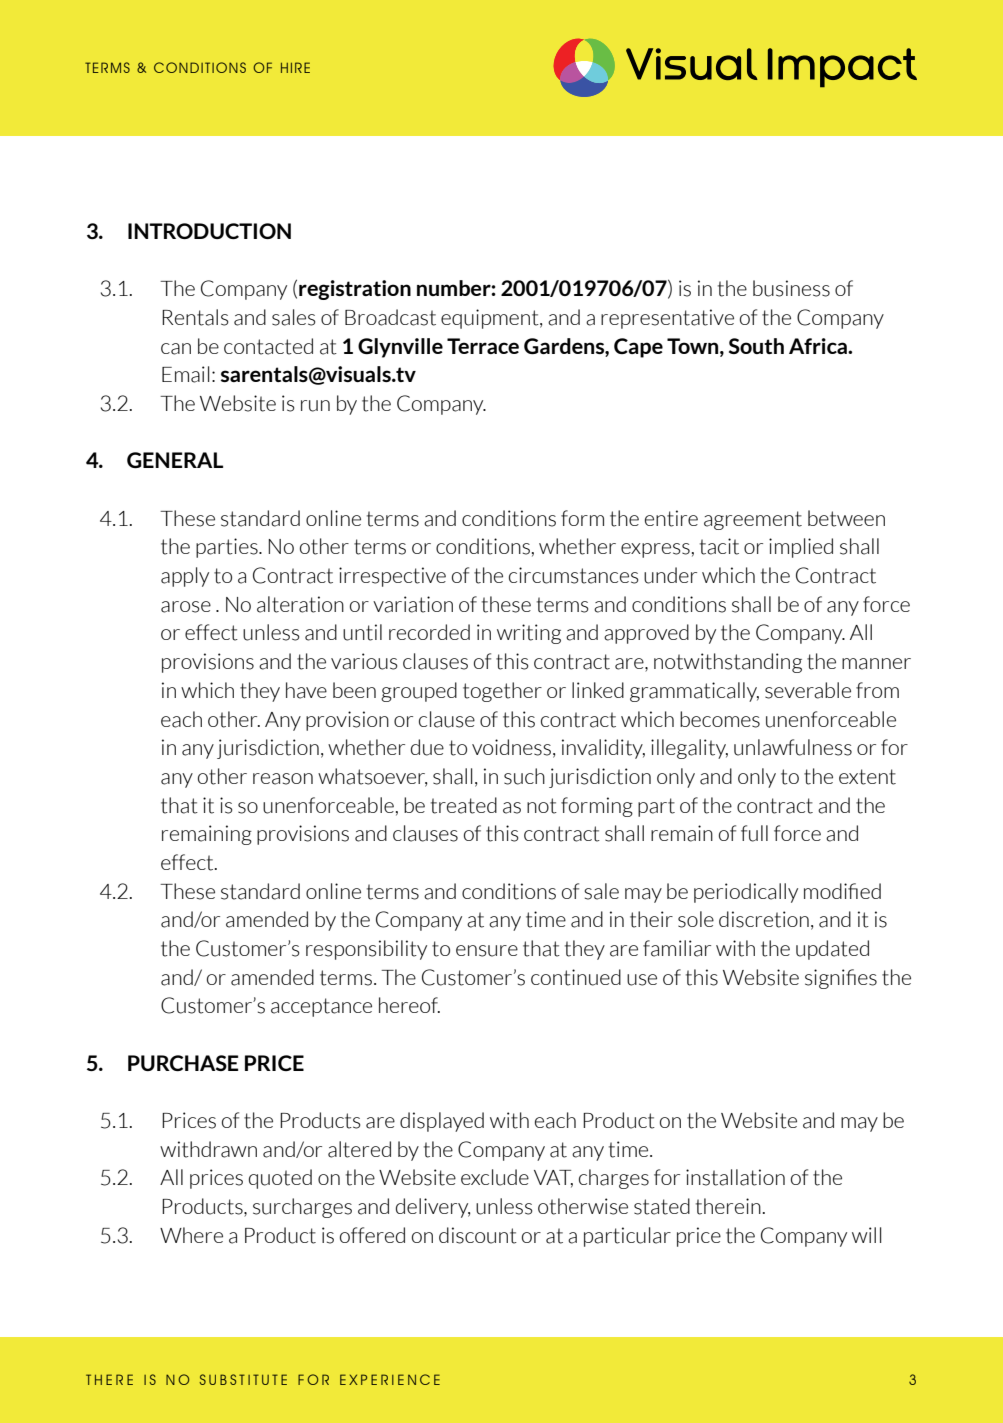 The width and height of the screenshot is (1003, 1423). Describe the element at coordinates (866, 1235) in the screenshot. I see `will` at that location.
